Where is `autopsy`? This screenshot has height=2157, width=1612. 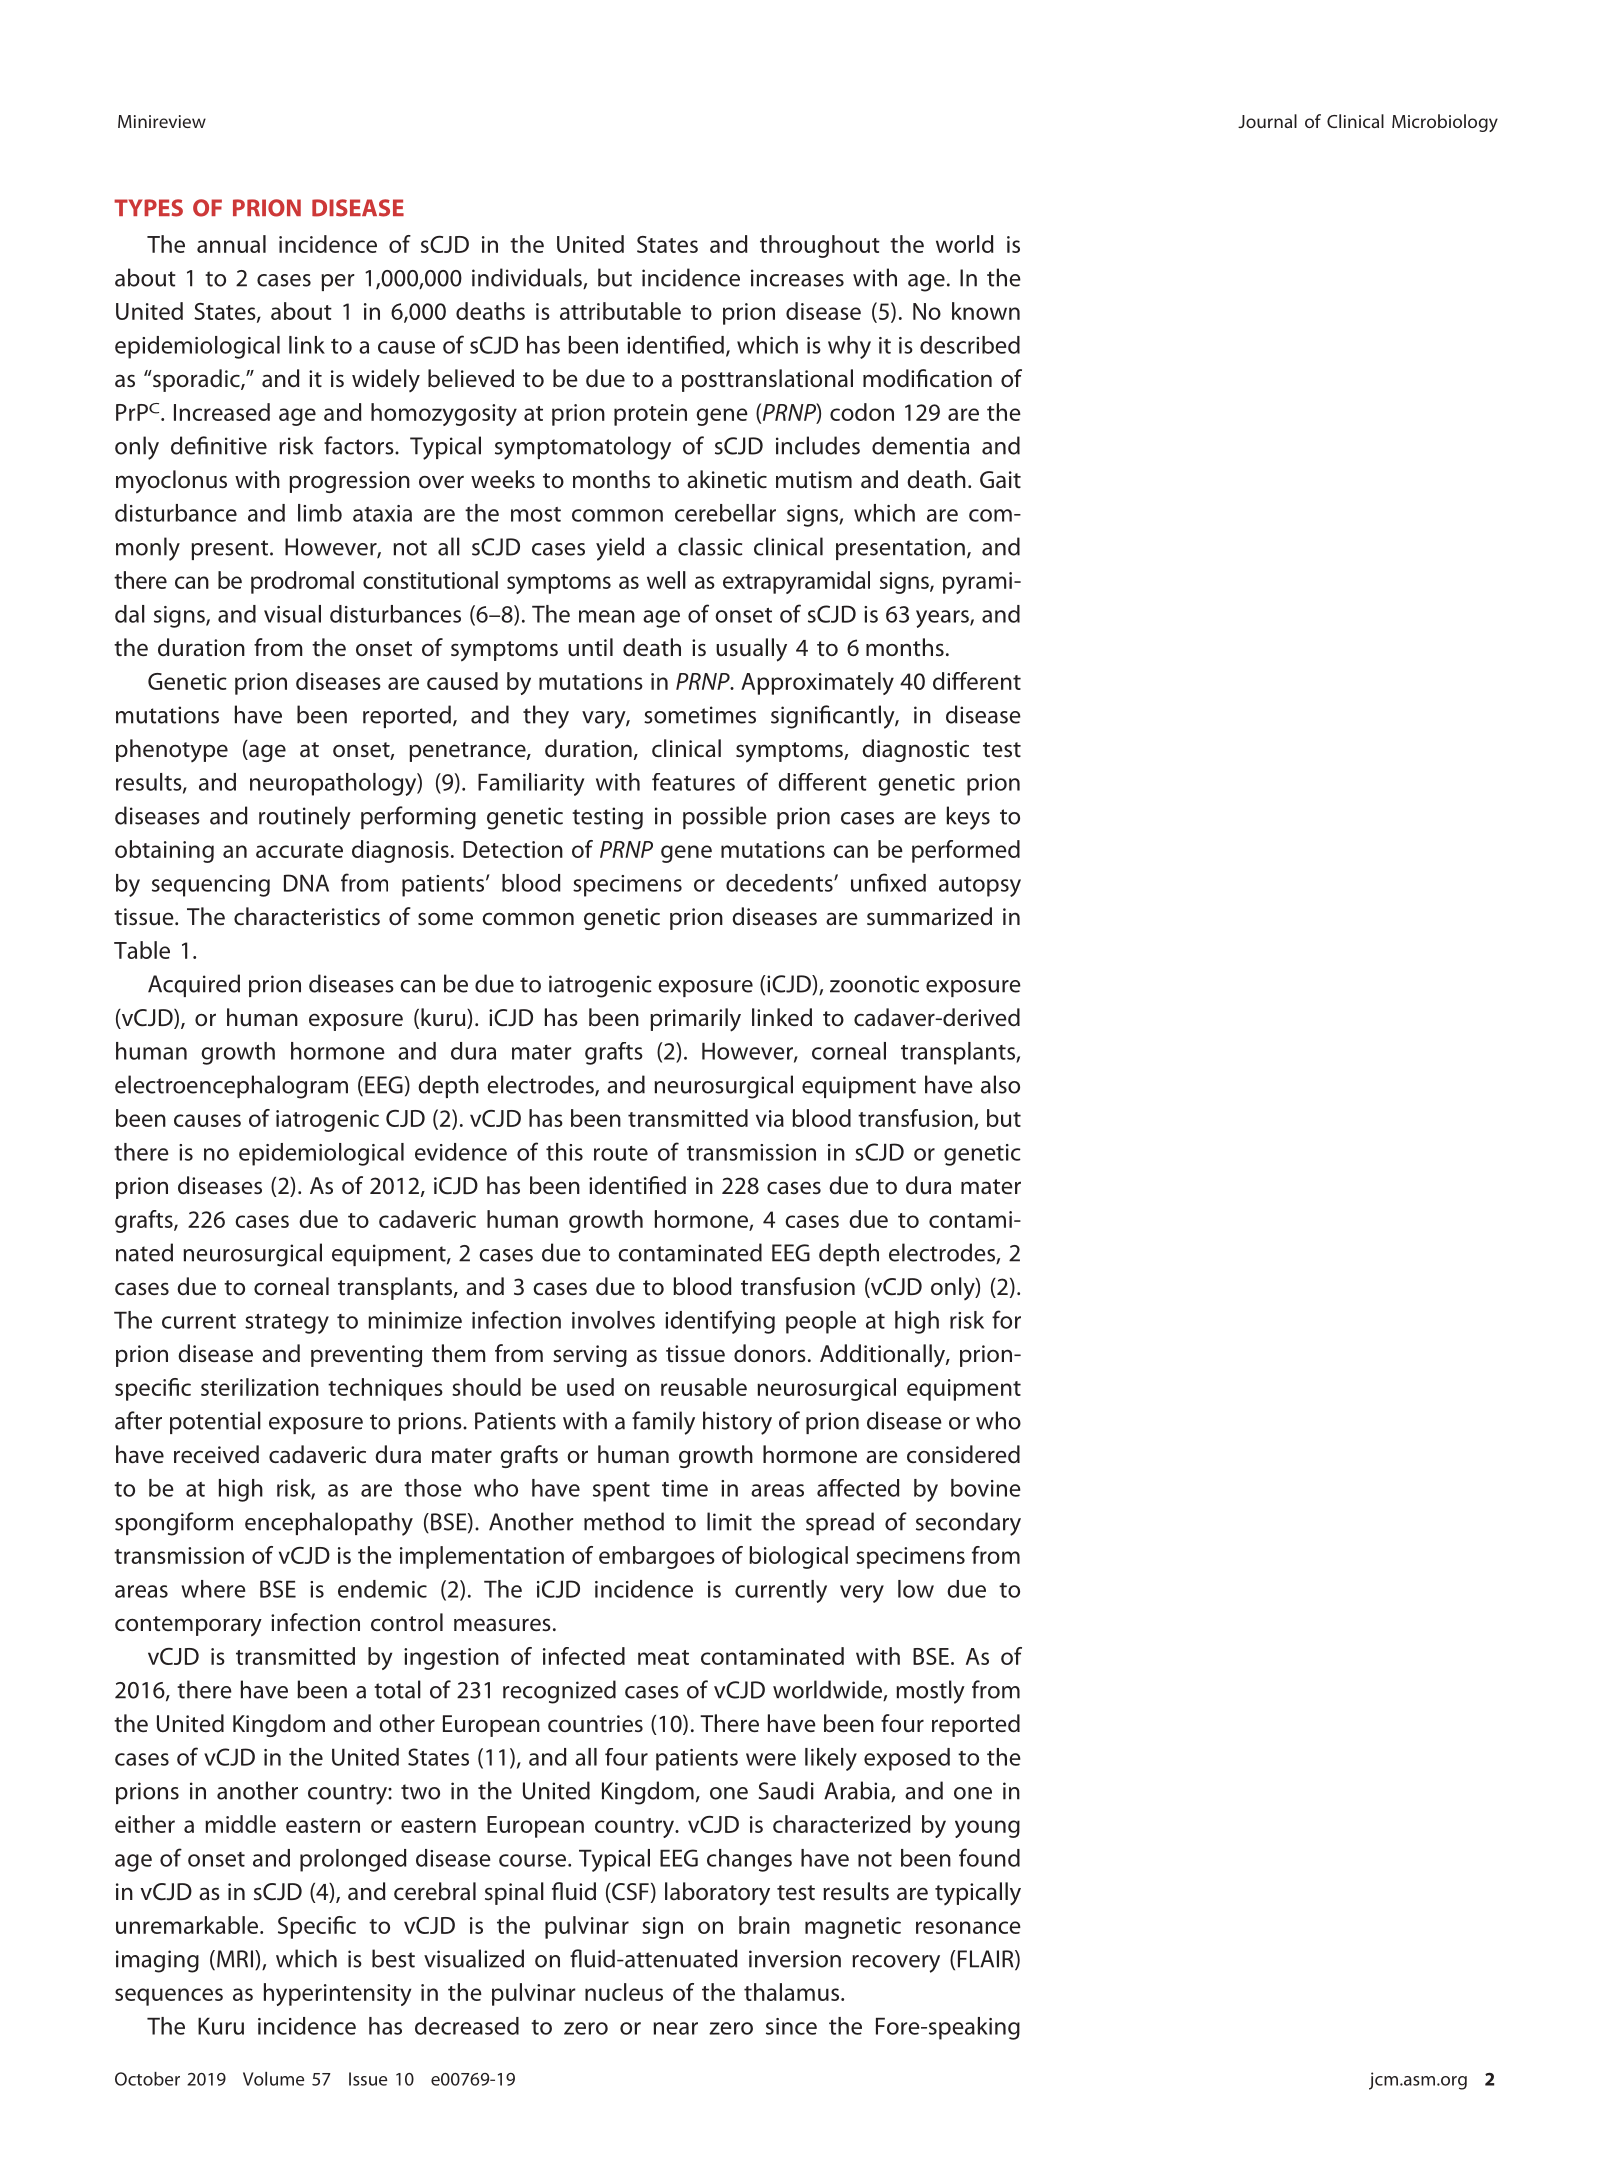 autopsy is located at coordinates (980, 887).
